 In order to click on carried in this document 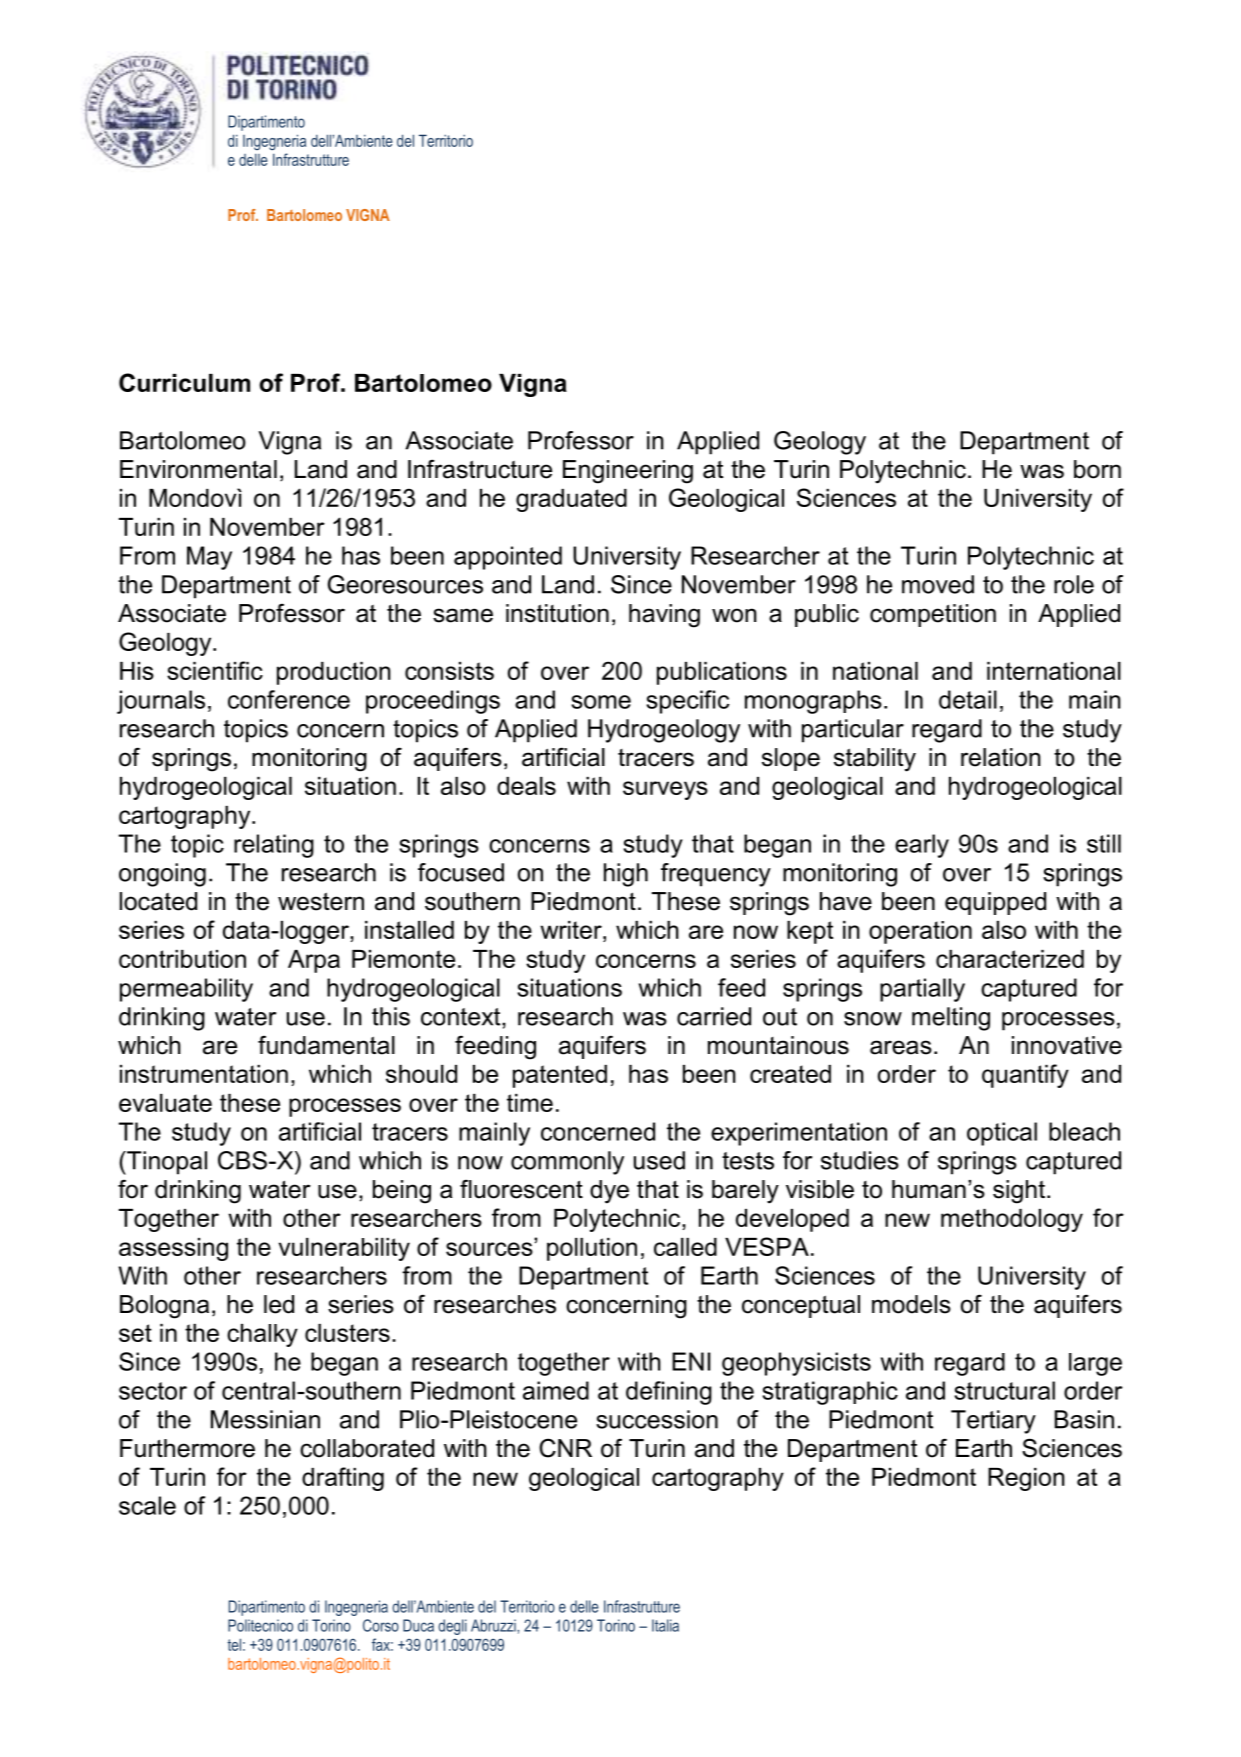, I will do `click(714, 1016)`.
